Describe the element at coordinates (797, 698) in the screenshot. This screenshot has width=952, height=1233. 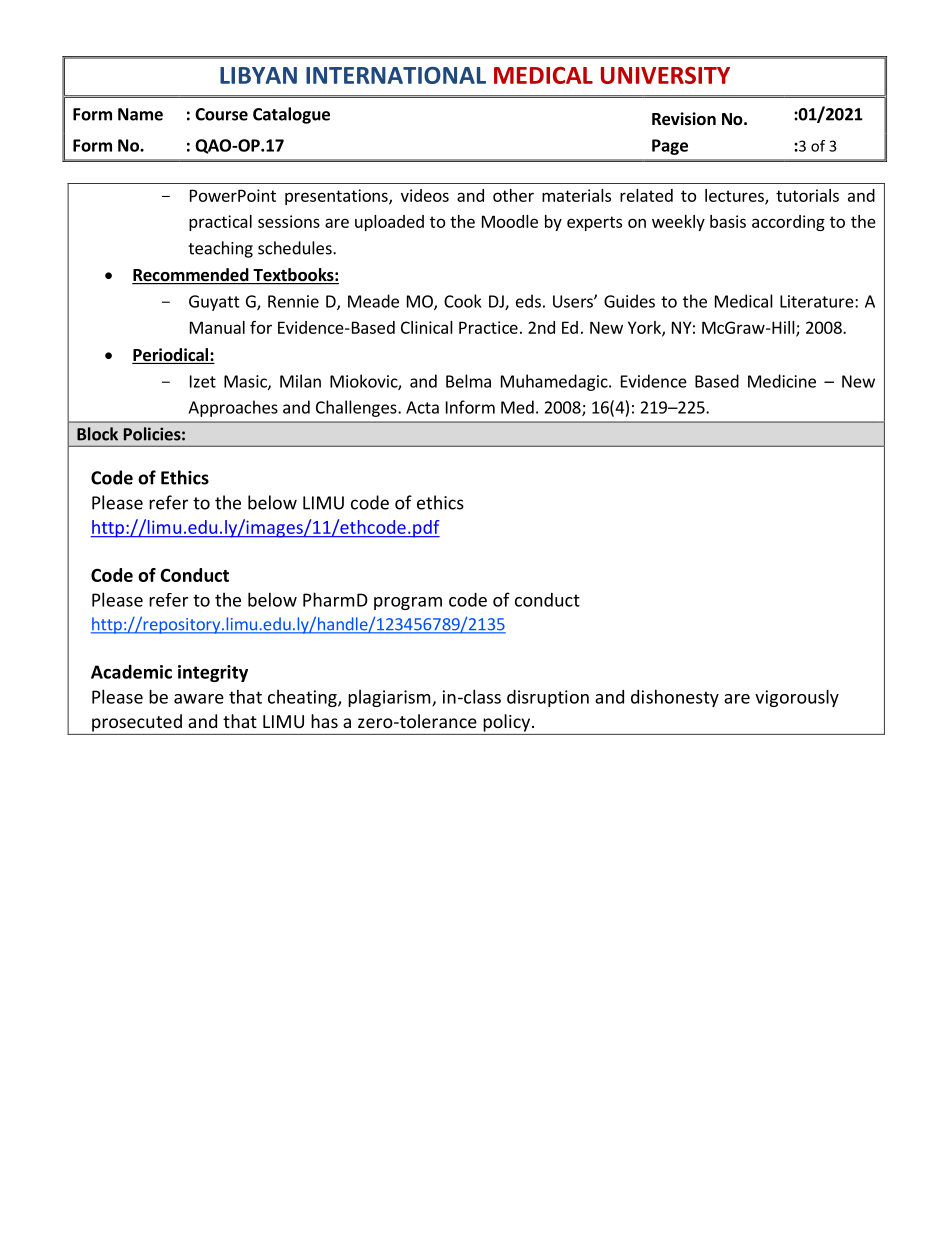
I see `vigorously` at that location.
